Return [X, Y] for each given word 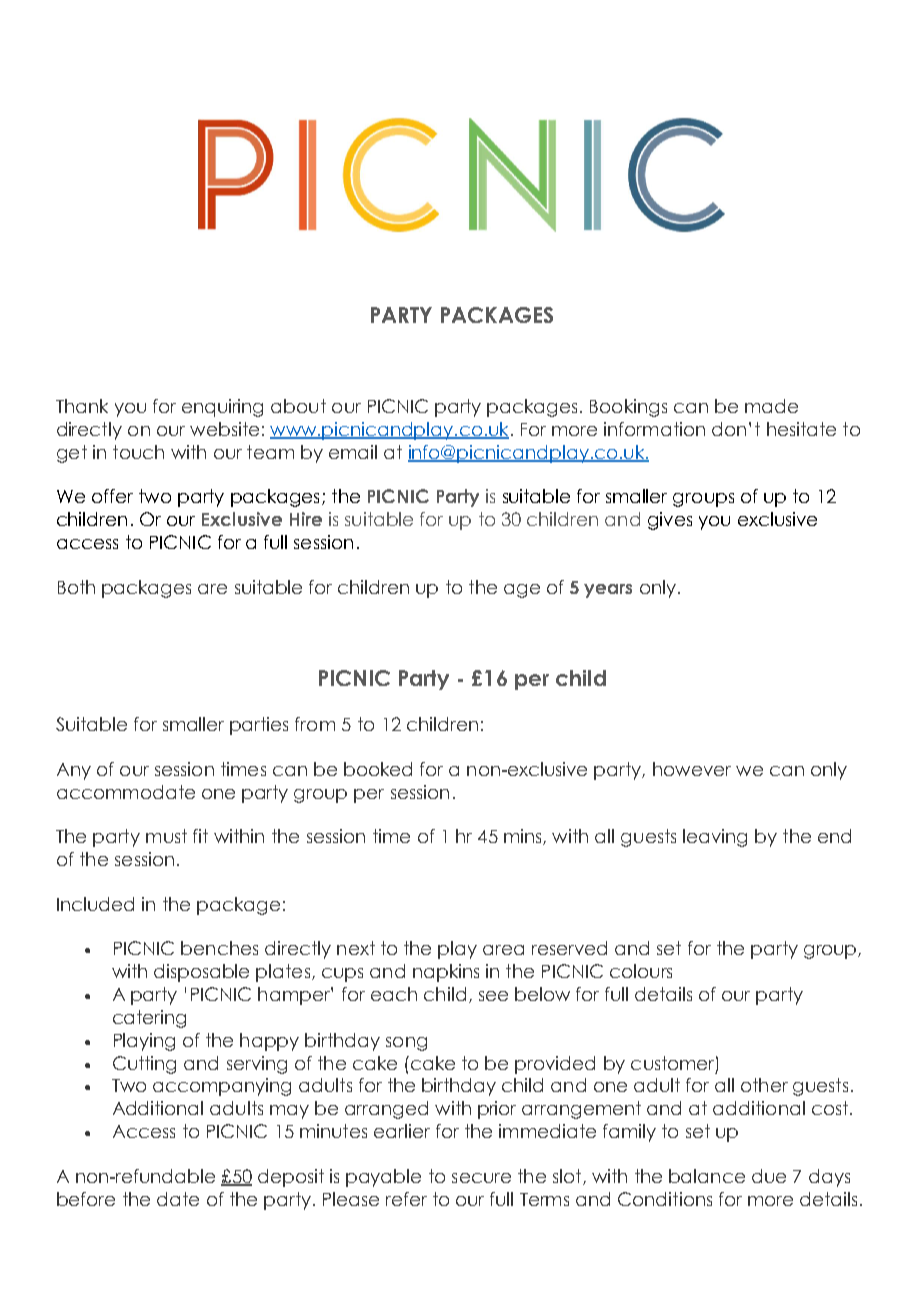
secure [481, 1178]
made [771, 406]
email [353, 452]
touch [138, 452]
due [769, 1176]
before [86, 1199]
